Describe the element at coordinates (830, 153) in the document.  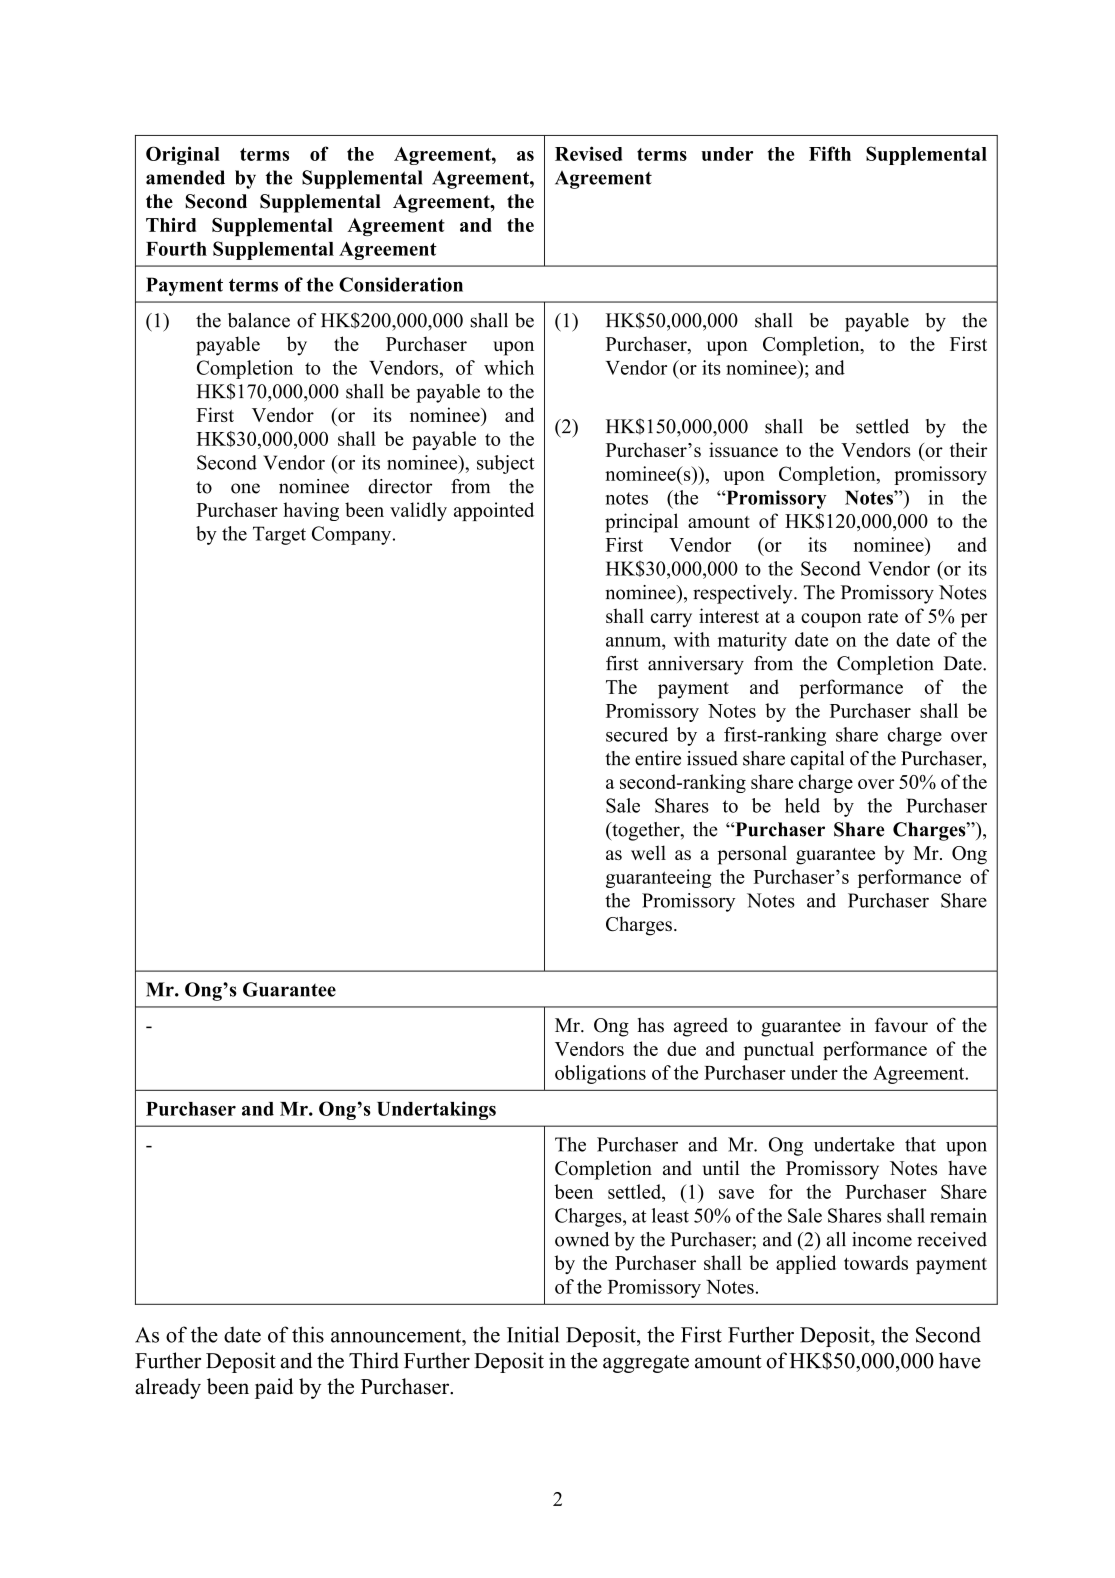
I see `Fifth` at that location.
